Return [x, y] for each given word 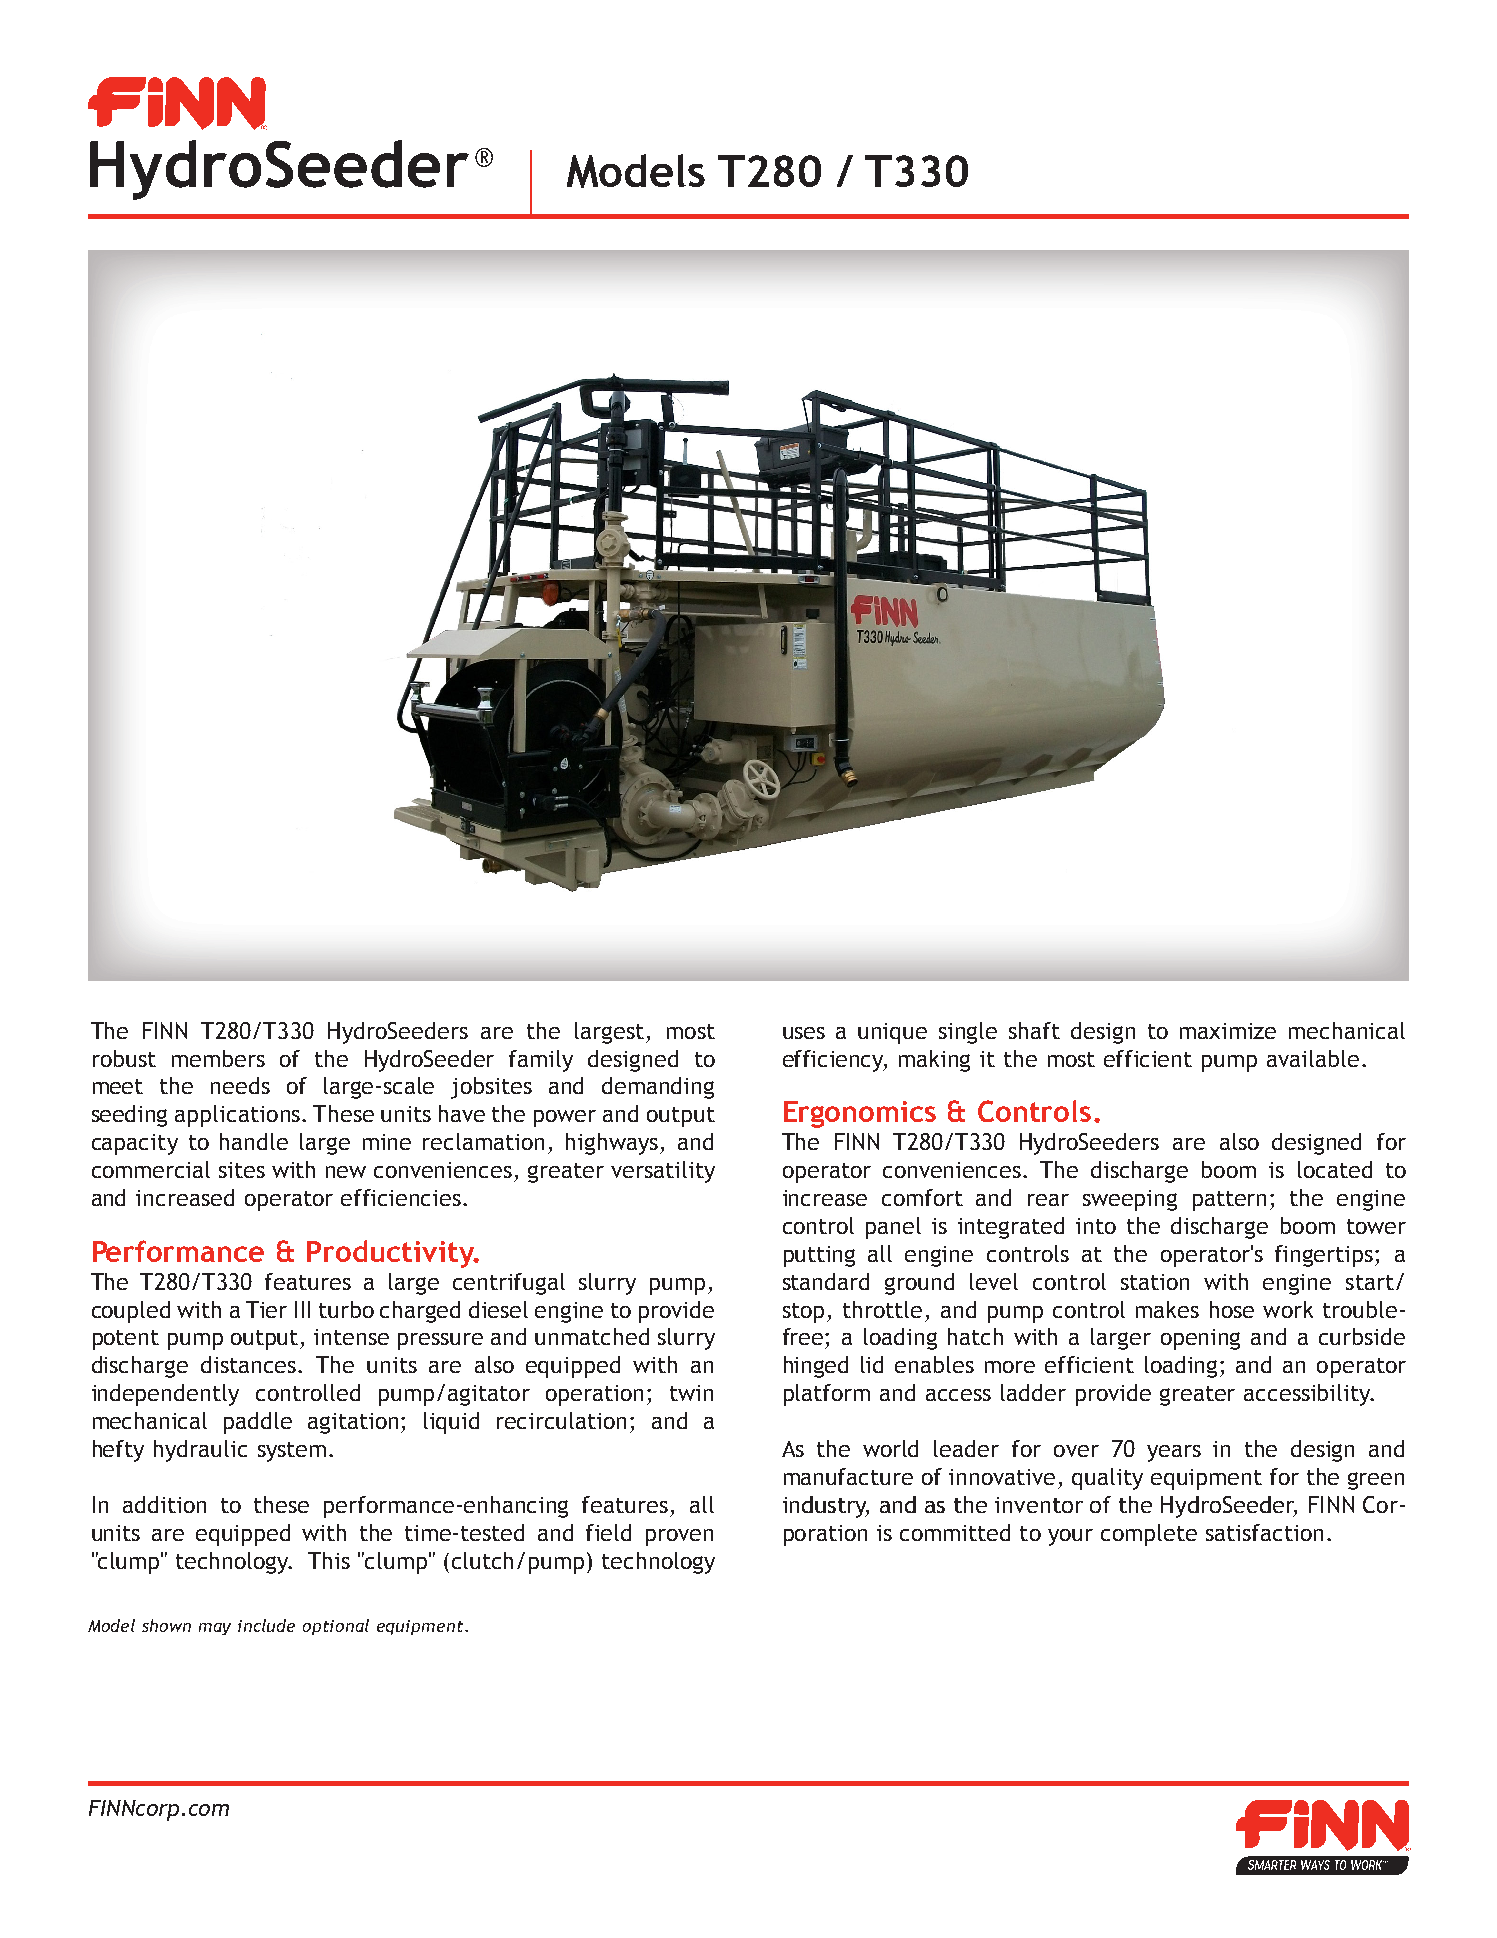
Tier [266, 1309]
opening [1200, 1339]
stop [803, 1313]
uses [804, 1033]
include [266, 1625]
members [218, 1058]
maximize [1228, 1031]
